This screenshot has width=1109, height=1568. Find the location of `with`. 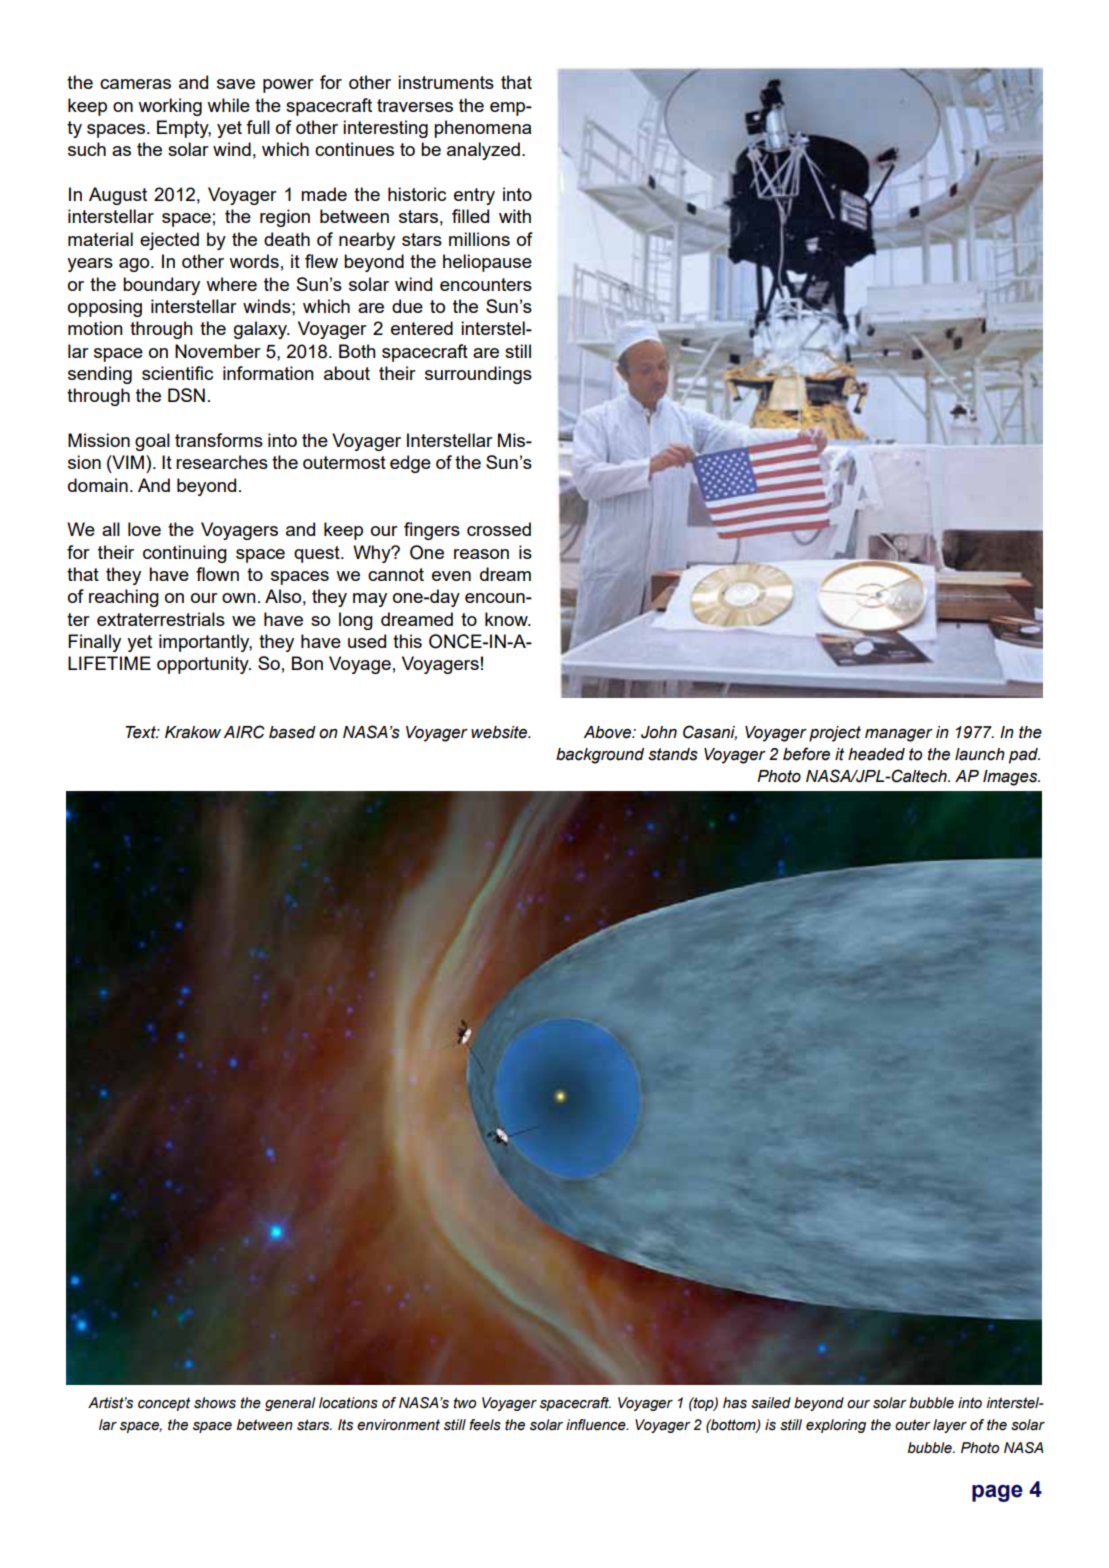

with is located at coordinates (515, 216).
